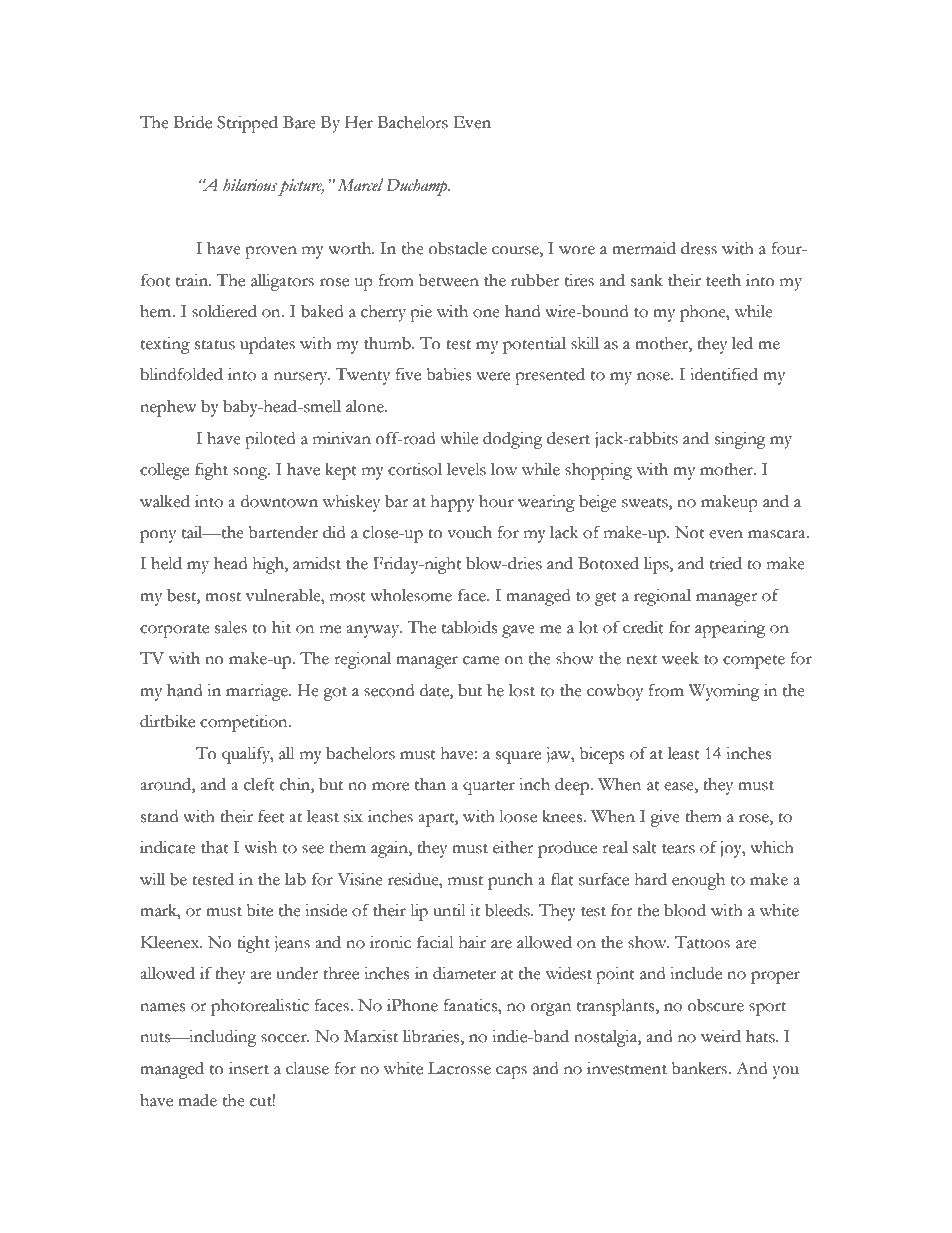  I want to click on dress, so click(699, 248).
